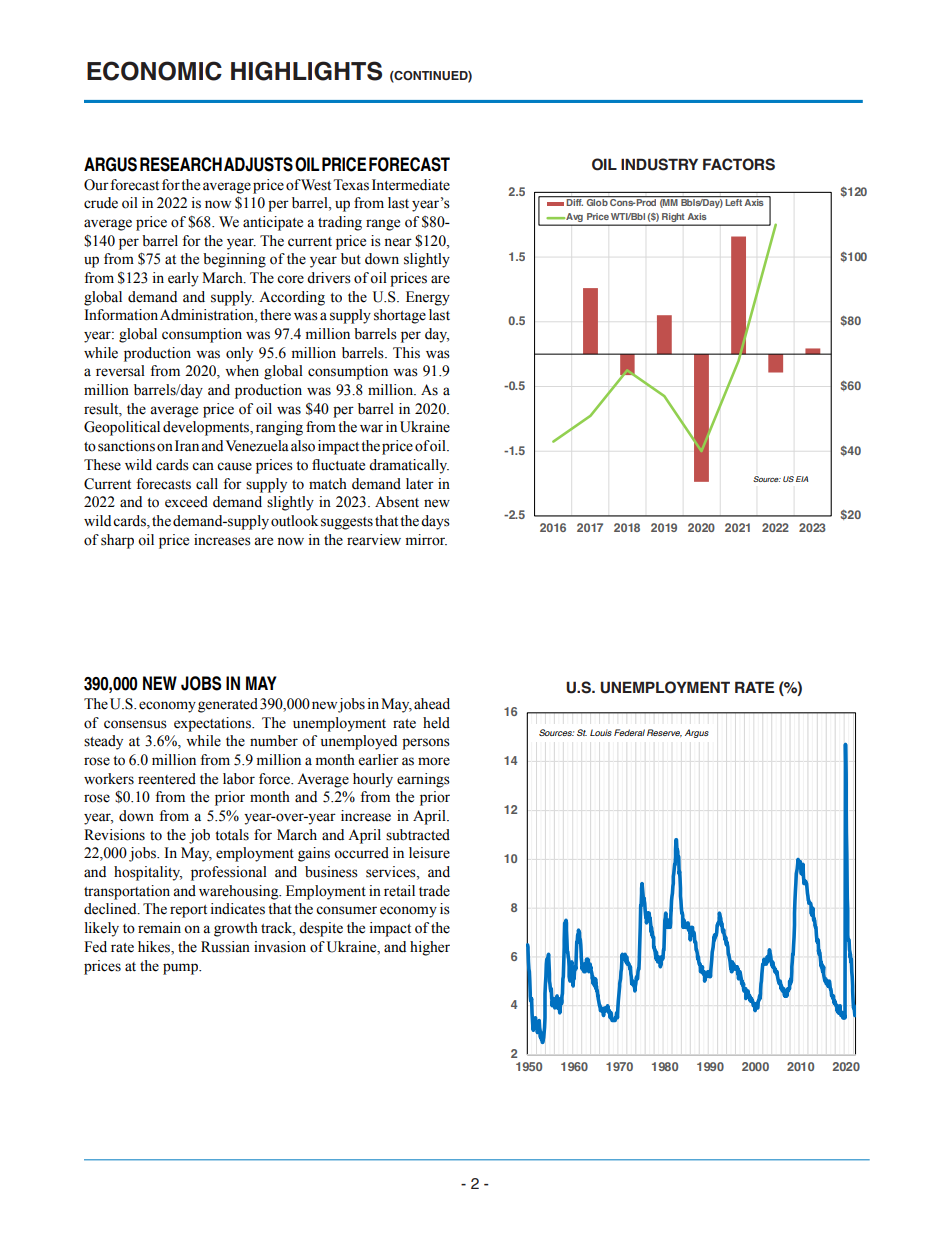 The image size is (952, 1233). Describe the element at coordinates (154, 71) in the screenshot. I see `ECONOMIC` at that location.
